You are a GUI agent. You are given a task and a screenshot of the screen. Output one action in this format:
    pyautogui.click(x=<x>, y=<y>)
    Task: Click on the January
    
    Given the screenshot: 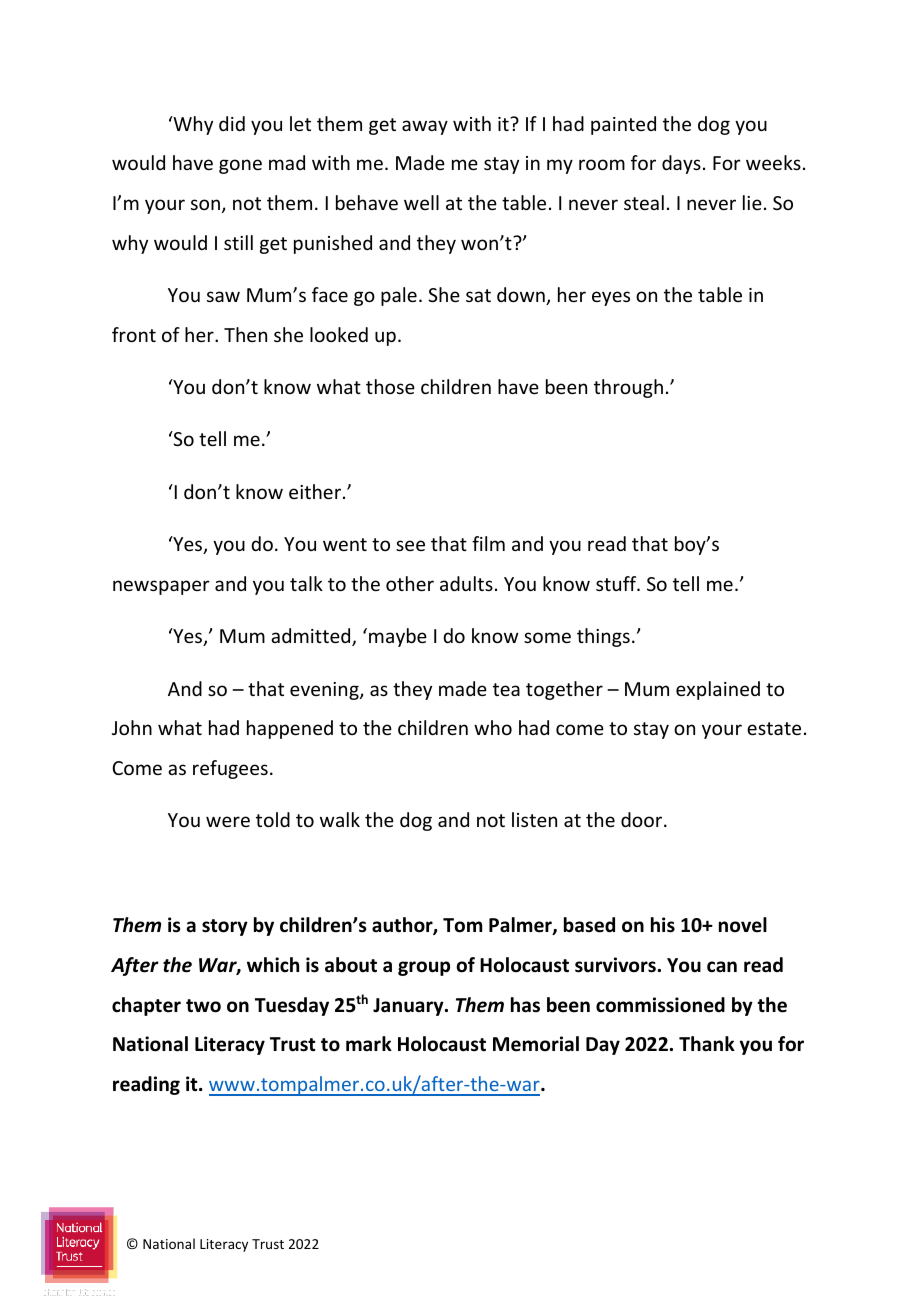 What is the action you would take?
    pyautogui.click(x=409, y=1007)
